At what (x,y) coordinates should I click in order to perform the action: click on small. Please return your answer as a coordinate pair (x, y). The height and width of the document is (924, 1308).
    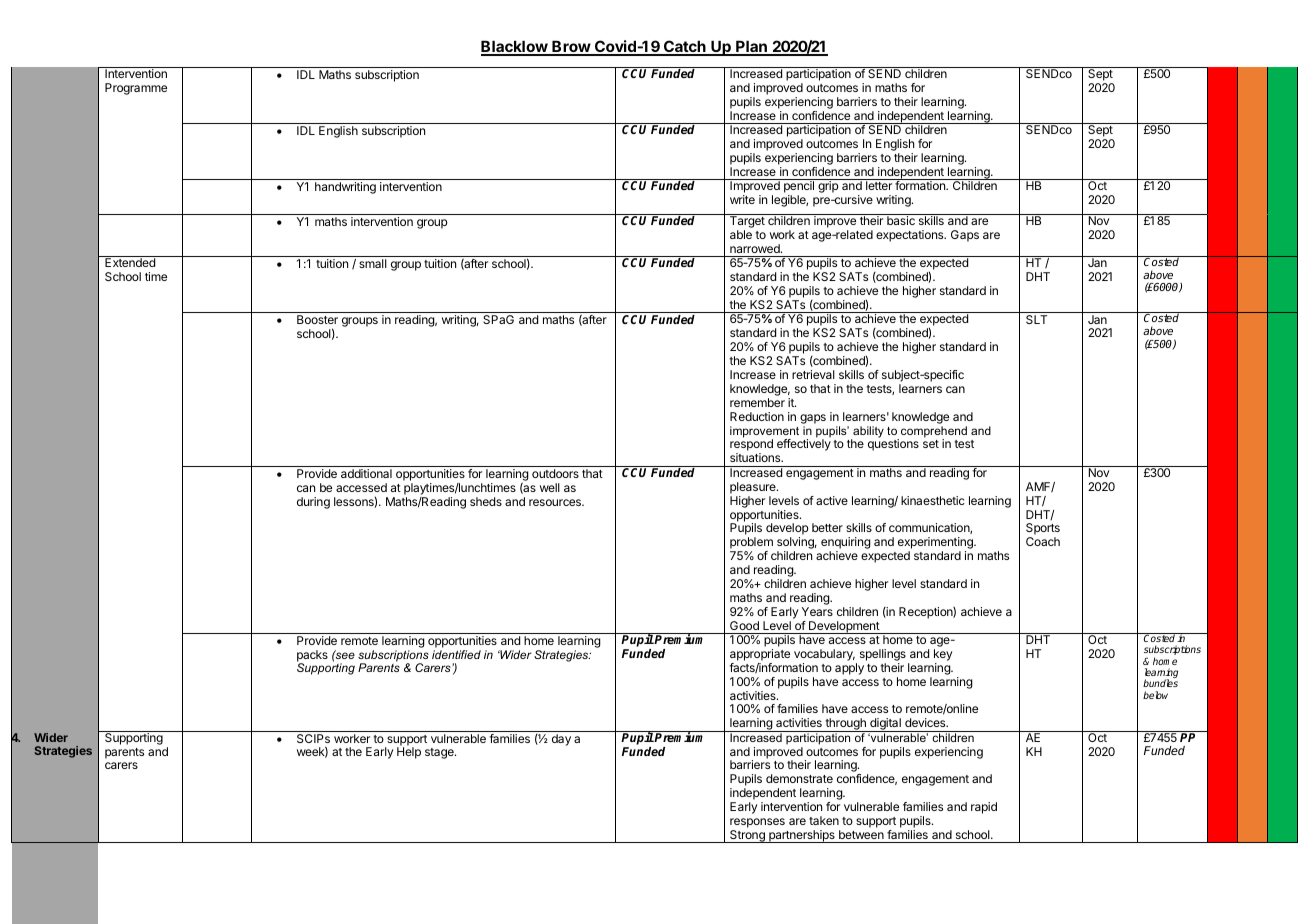
    Looking at the image, I should click on (373, 263).
